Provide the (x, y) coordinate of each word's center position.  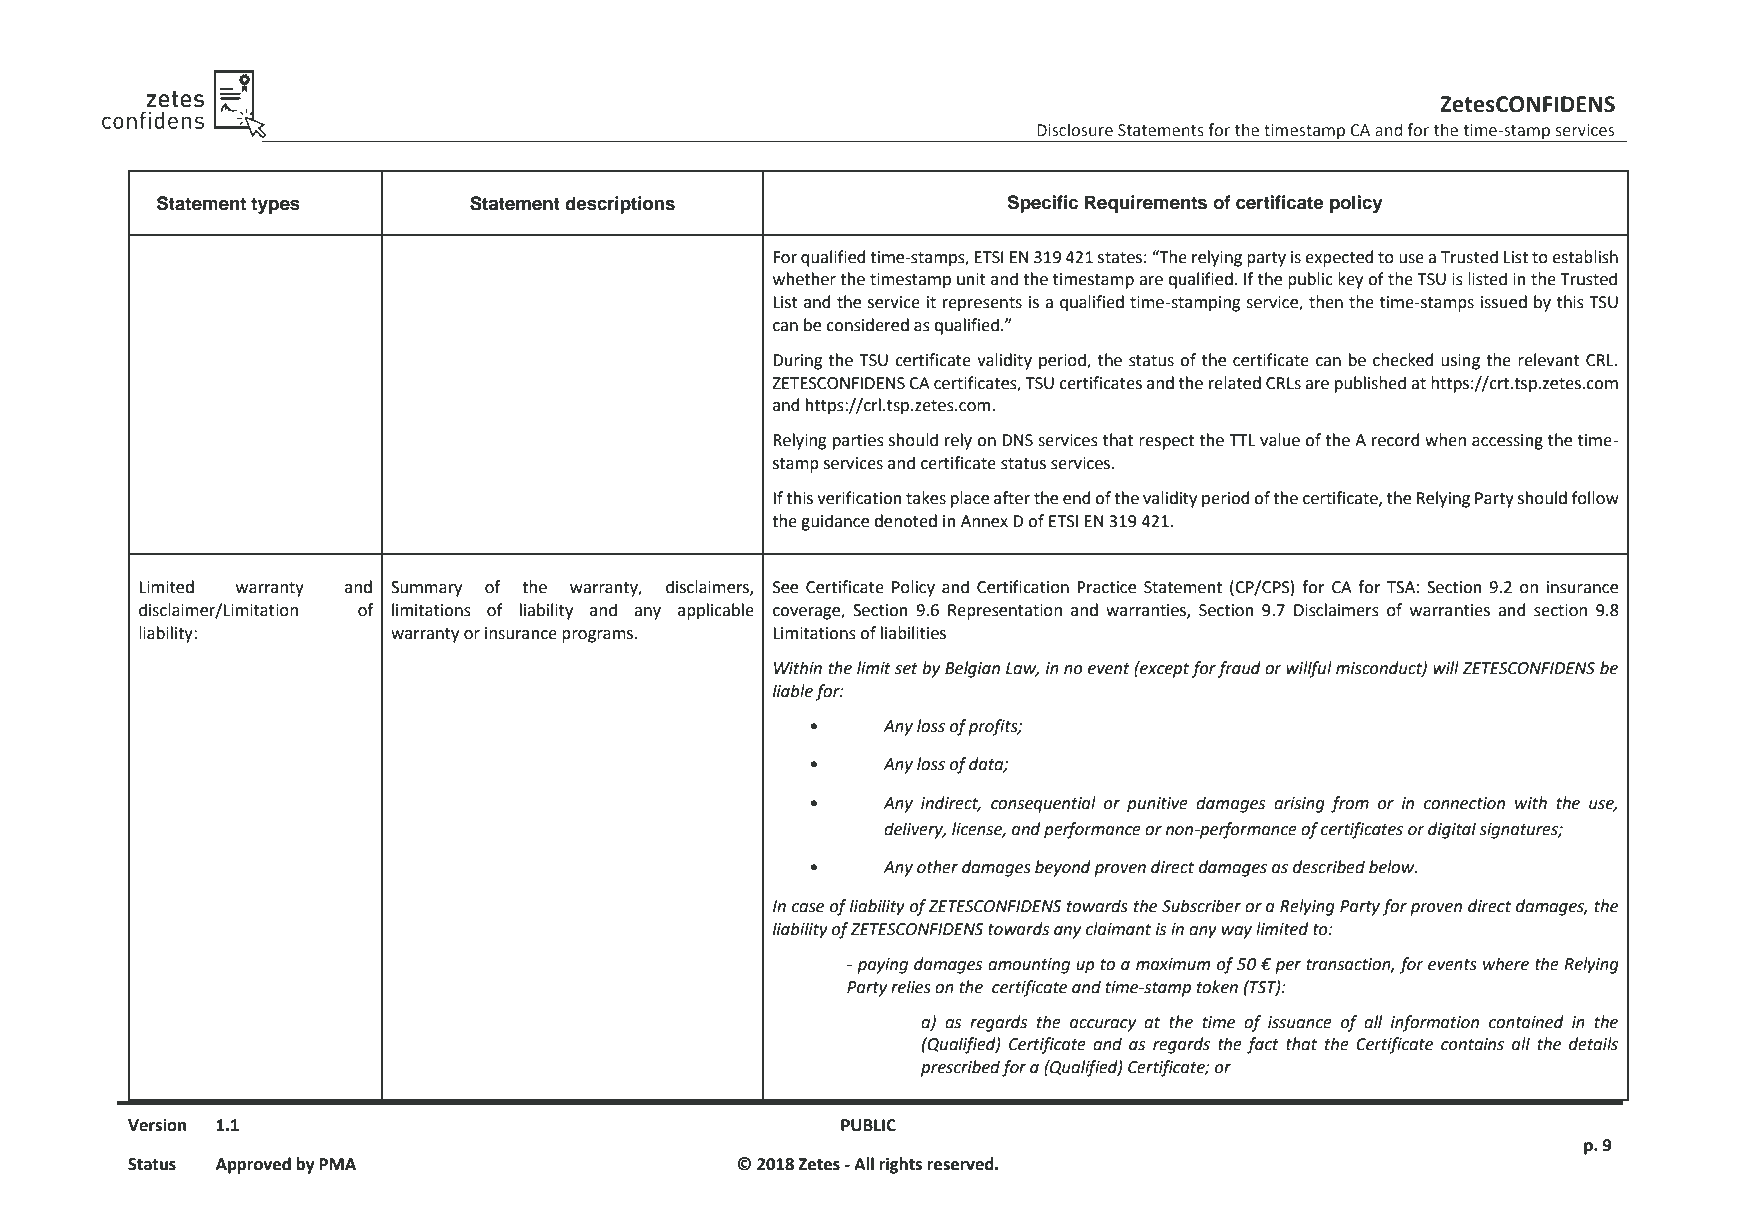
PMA (338, 1164)
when (1445, 440)
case (808, 908)
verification (859, 498)
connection (1464, 803)
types (275, 205)
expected (1339, 258)
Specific (1042, 204)
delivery (915, 830)
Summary (426, 589)
